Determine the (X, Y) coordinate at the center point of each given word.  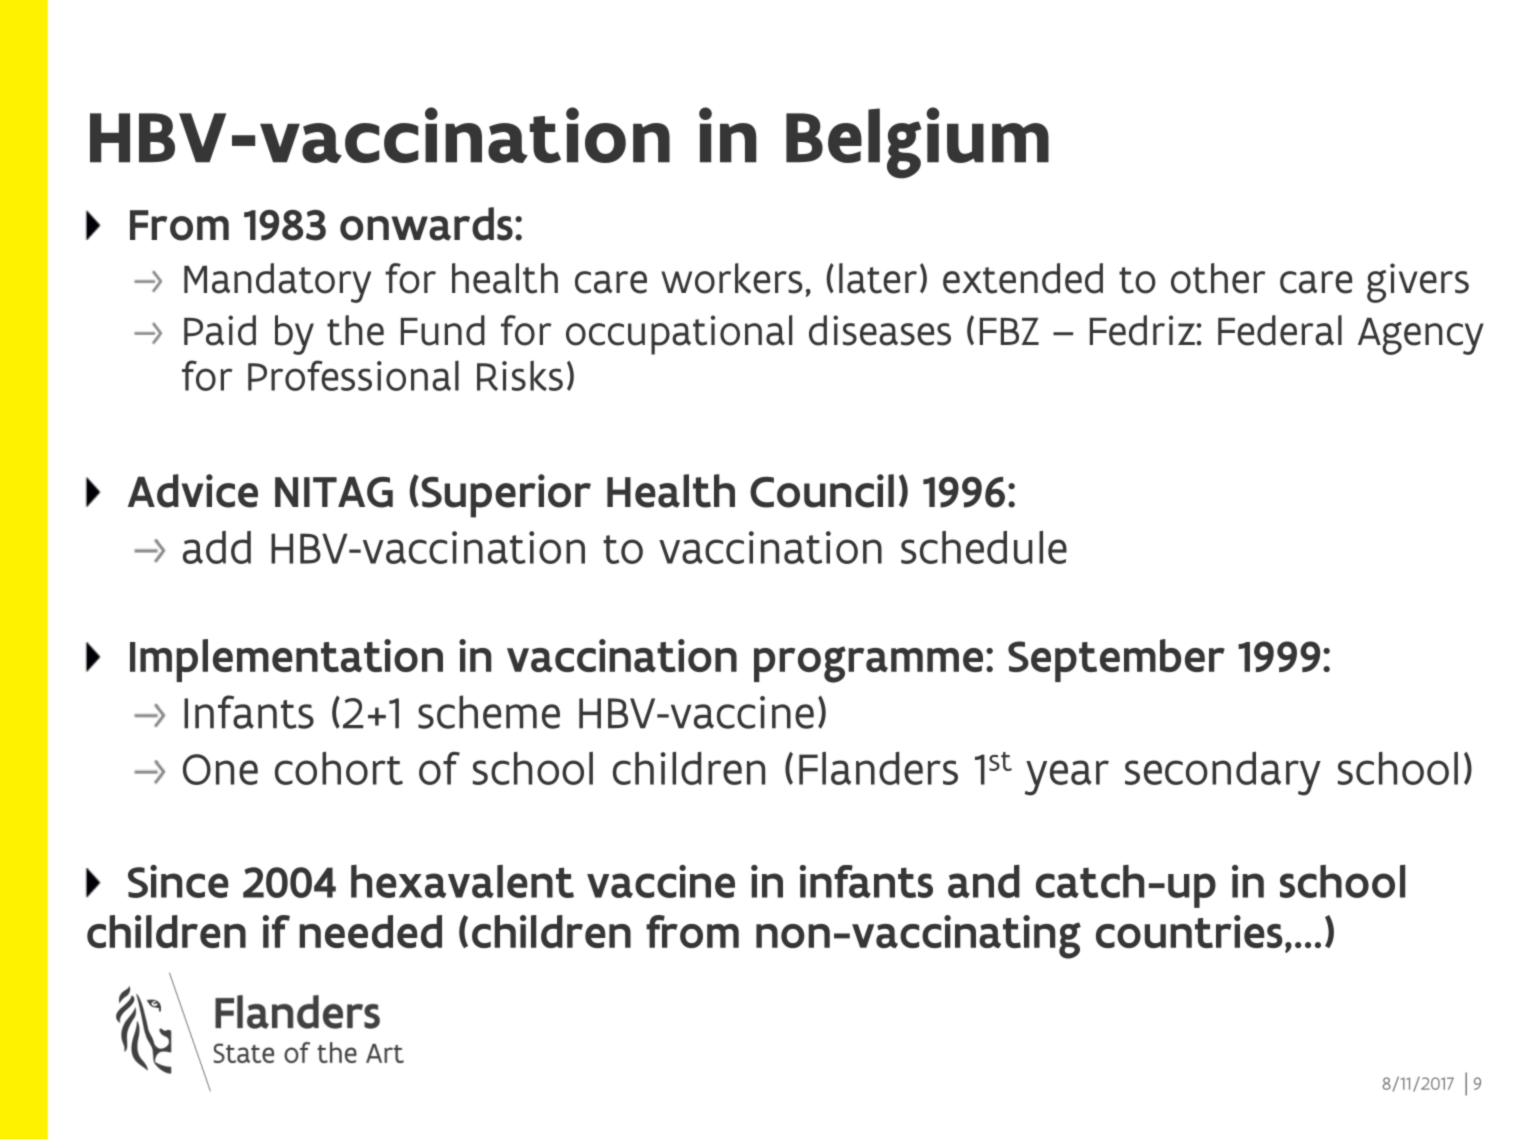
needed (370, 931)
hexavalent (462, 881)
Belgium (917, 143)
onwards (426, 224)
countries (1189, 931)
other (1218, 278)
